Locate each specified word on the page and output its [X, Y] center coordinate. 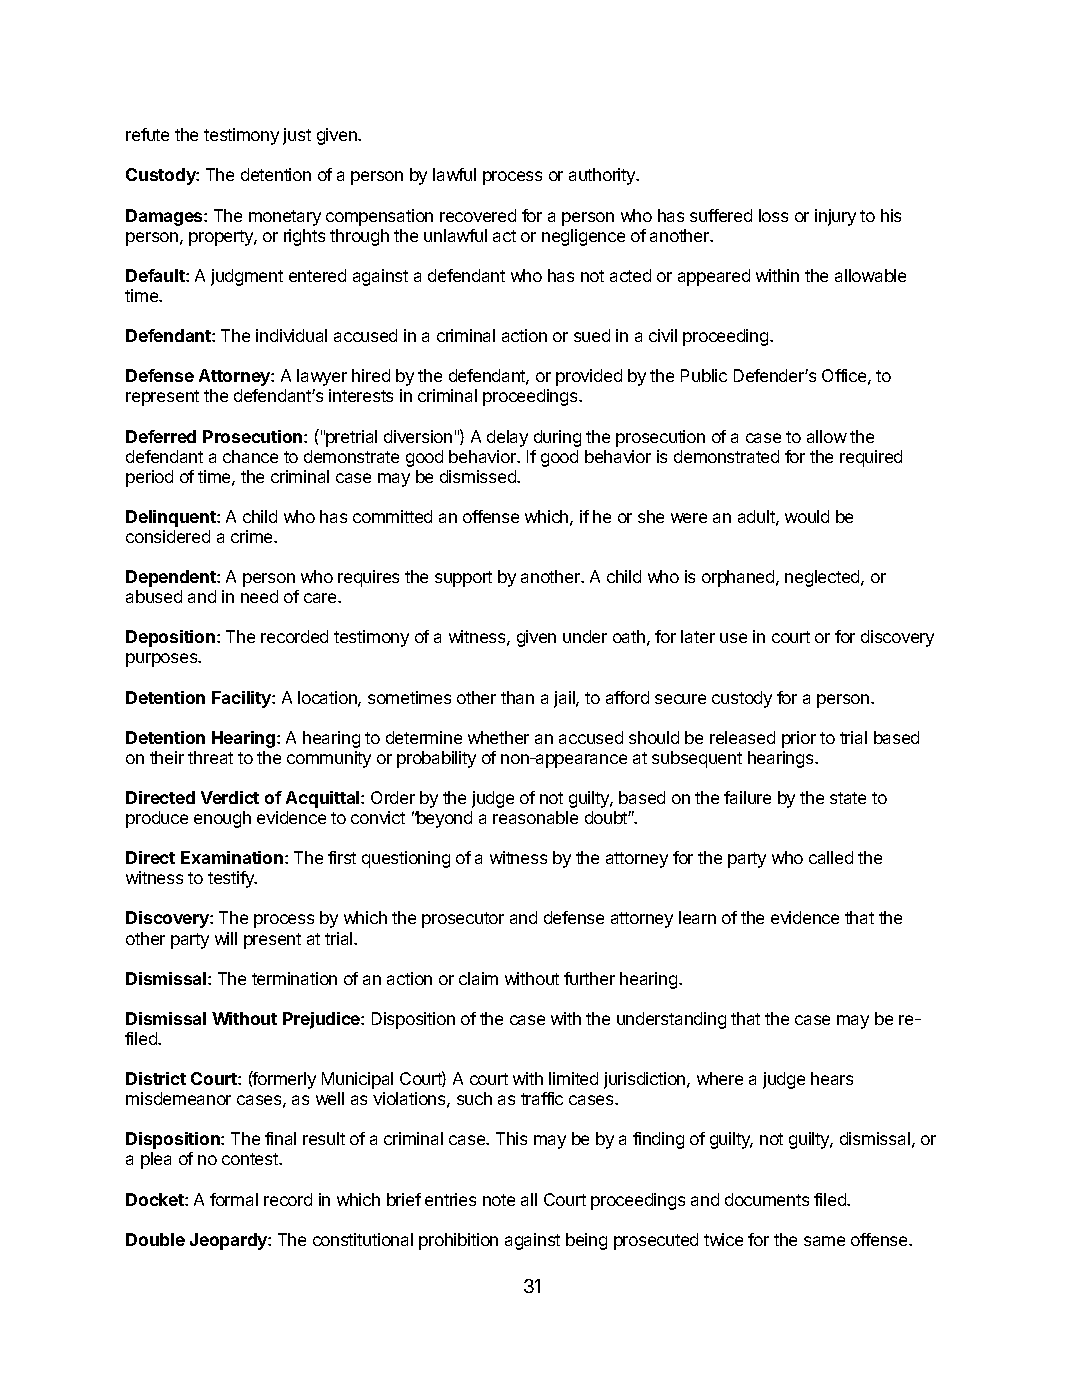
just [297, 136]
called [831, 857]
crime [253, 536]
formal [234, 1199]
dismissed [479, 476]
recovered [478, 215]
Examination [232, 857]
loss [773, 215]
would [807, 516]
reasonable [535, 817]
